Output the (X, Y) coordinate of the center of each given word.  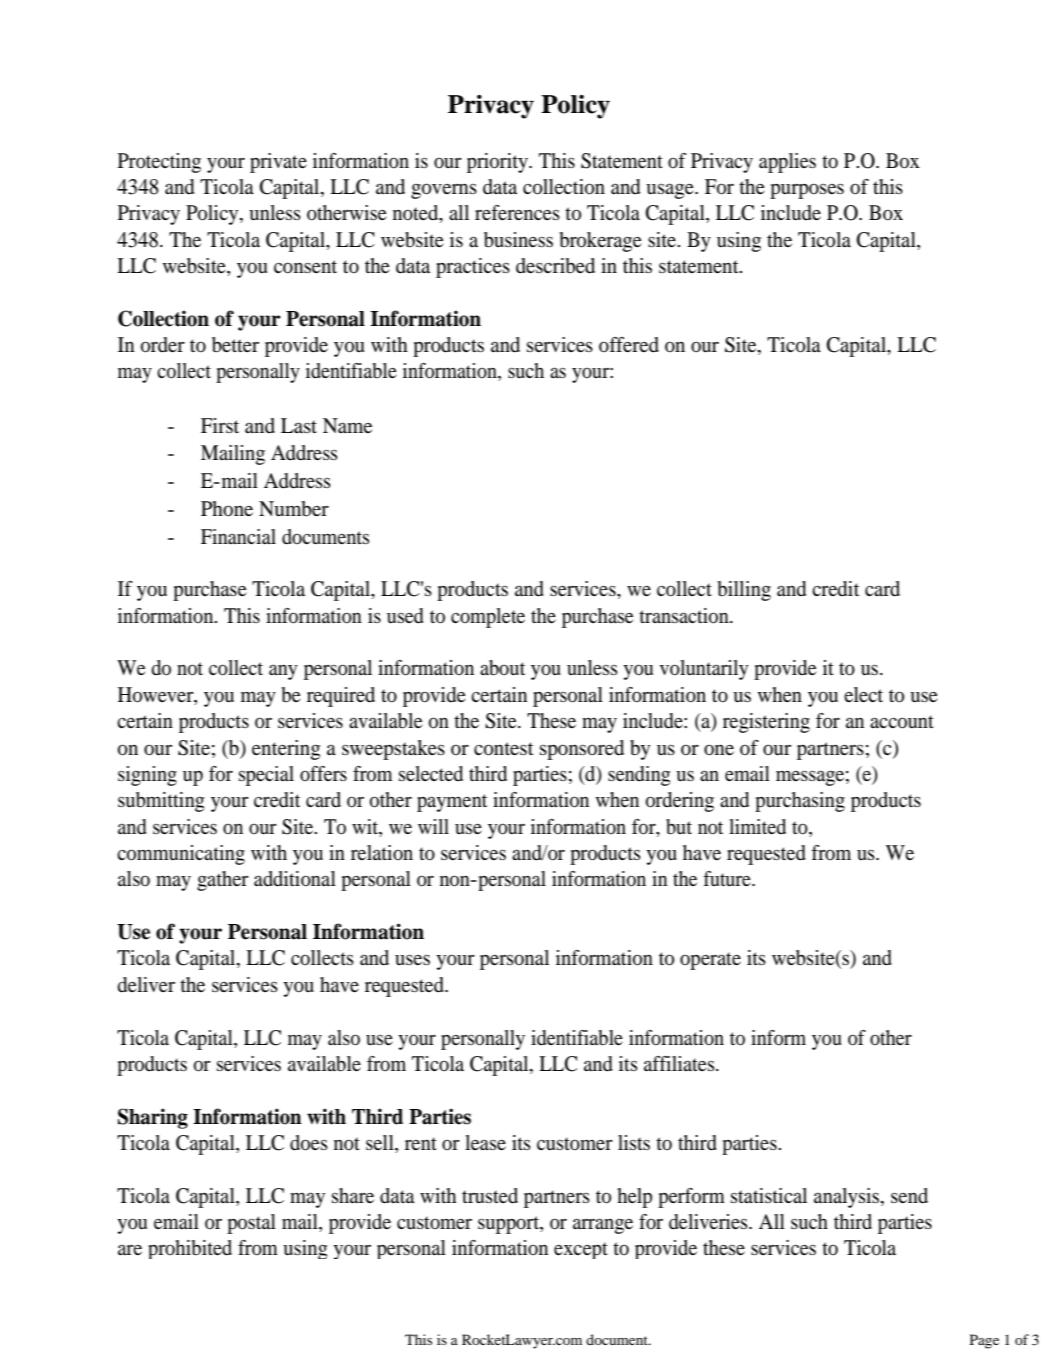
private (278, 163)
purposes (807, 191)
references (517, 212)
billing (744, 591)
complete (488, 618)
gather (223, 881)
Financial (238, 536)
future (728, 878)
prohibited (190, 1249)
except (581, 1250)
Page (984, 1341)
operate (710, 961)
